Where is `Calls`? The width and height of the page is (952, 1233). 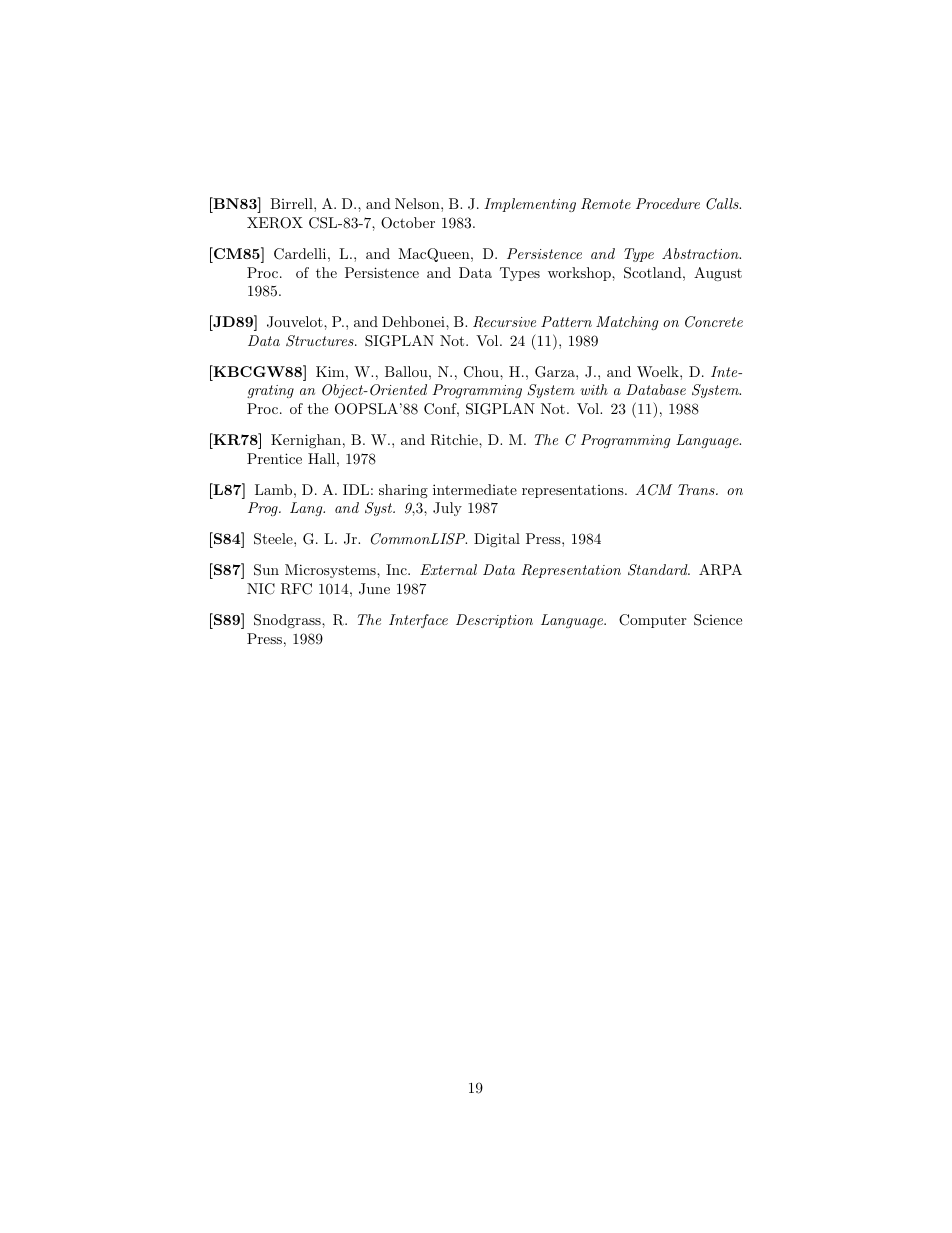
Calls is located at coordinates (723, 204).
